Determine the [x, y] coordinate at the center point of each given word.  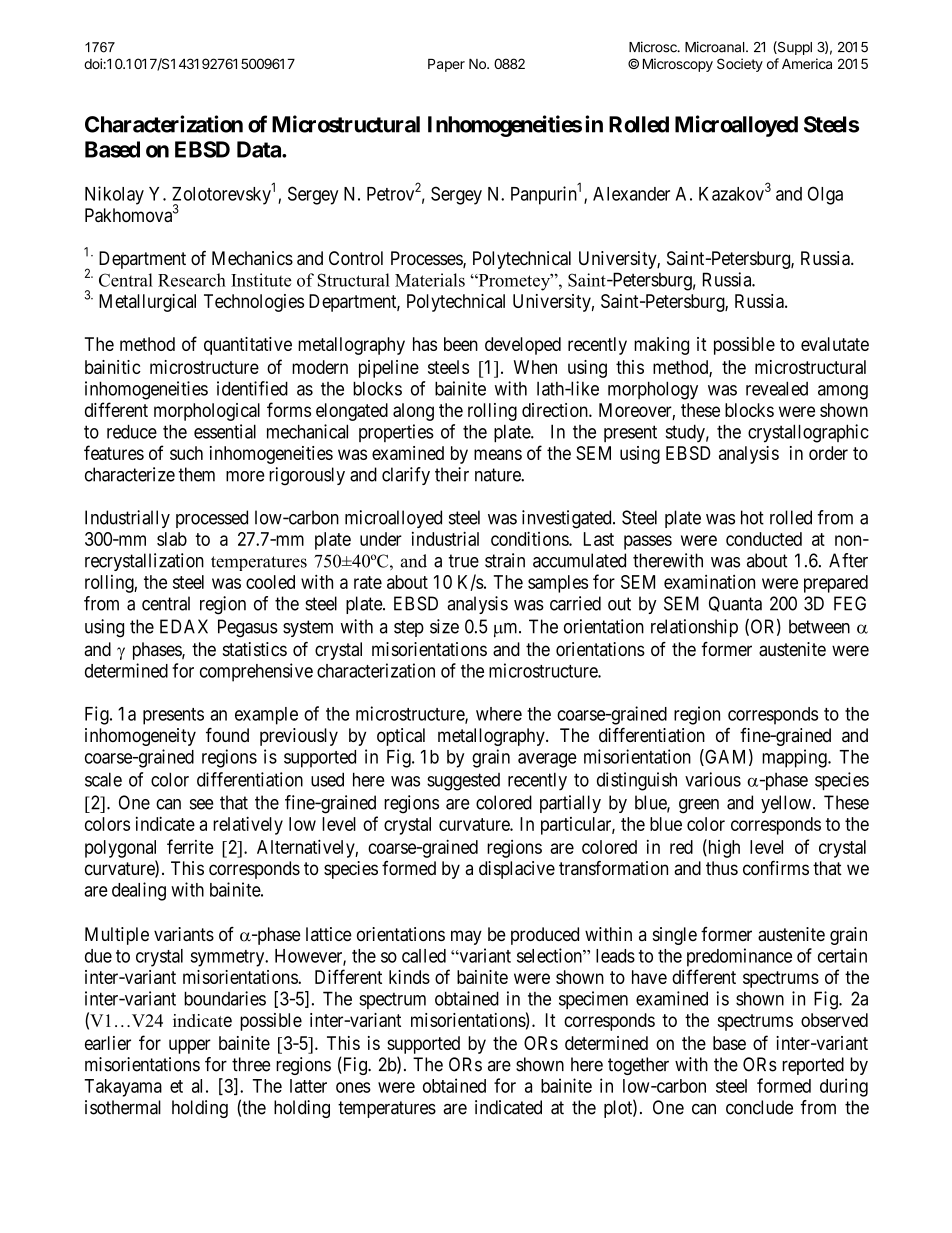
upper [190, 1046]
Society [740, 65]
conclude [759, 1107]
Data [260, 149]
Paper [446, 65]
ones [353, 1087]
